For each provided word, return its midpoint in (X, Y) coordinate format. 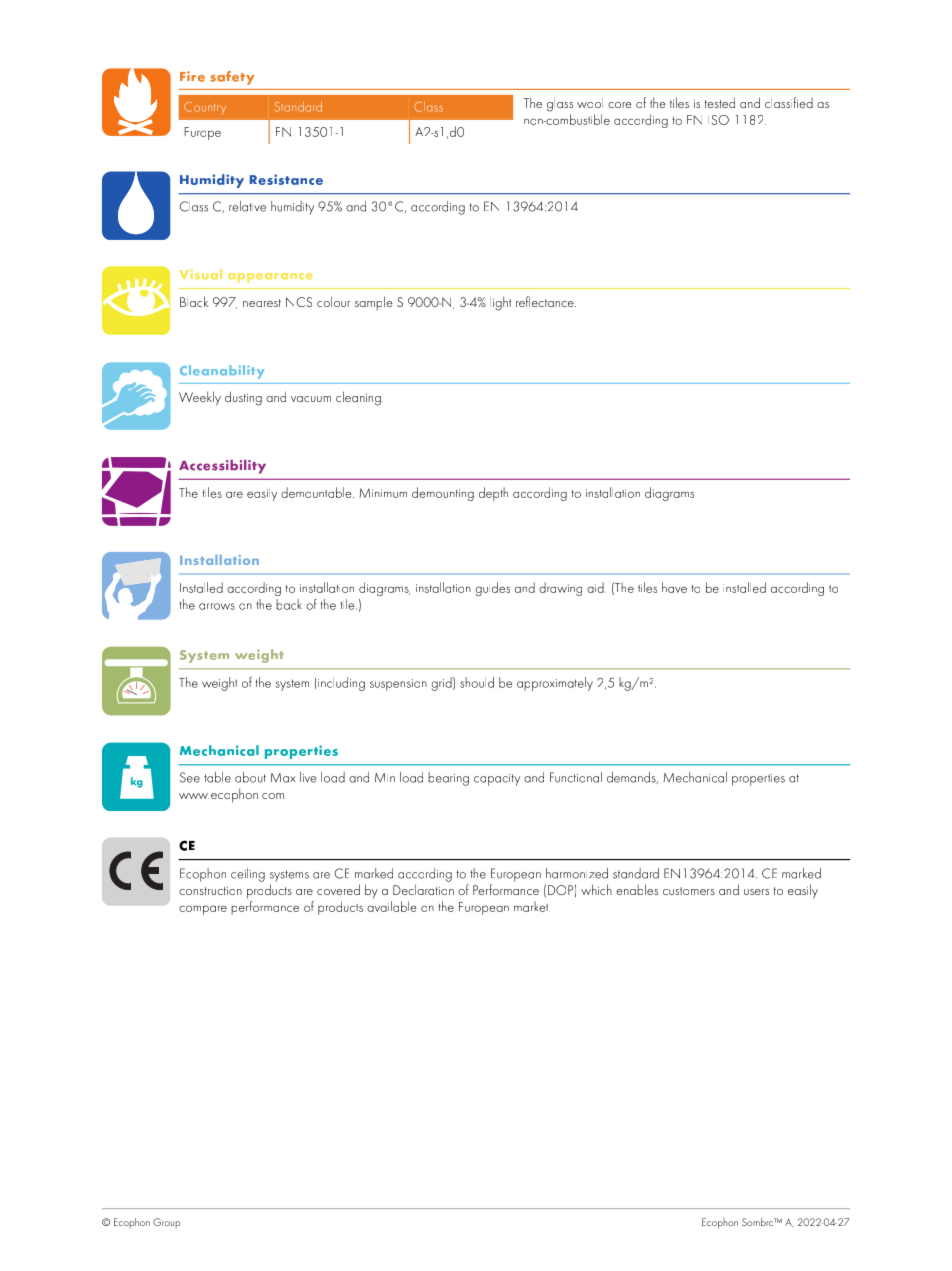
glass (560, 105)
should (477, 682)
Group (167, 1223)
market (531, 906)
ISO (718, 120)
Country (205, 108)
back (289, 604)
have (674, 587)
